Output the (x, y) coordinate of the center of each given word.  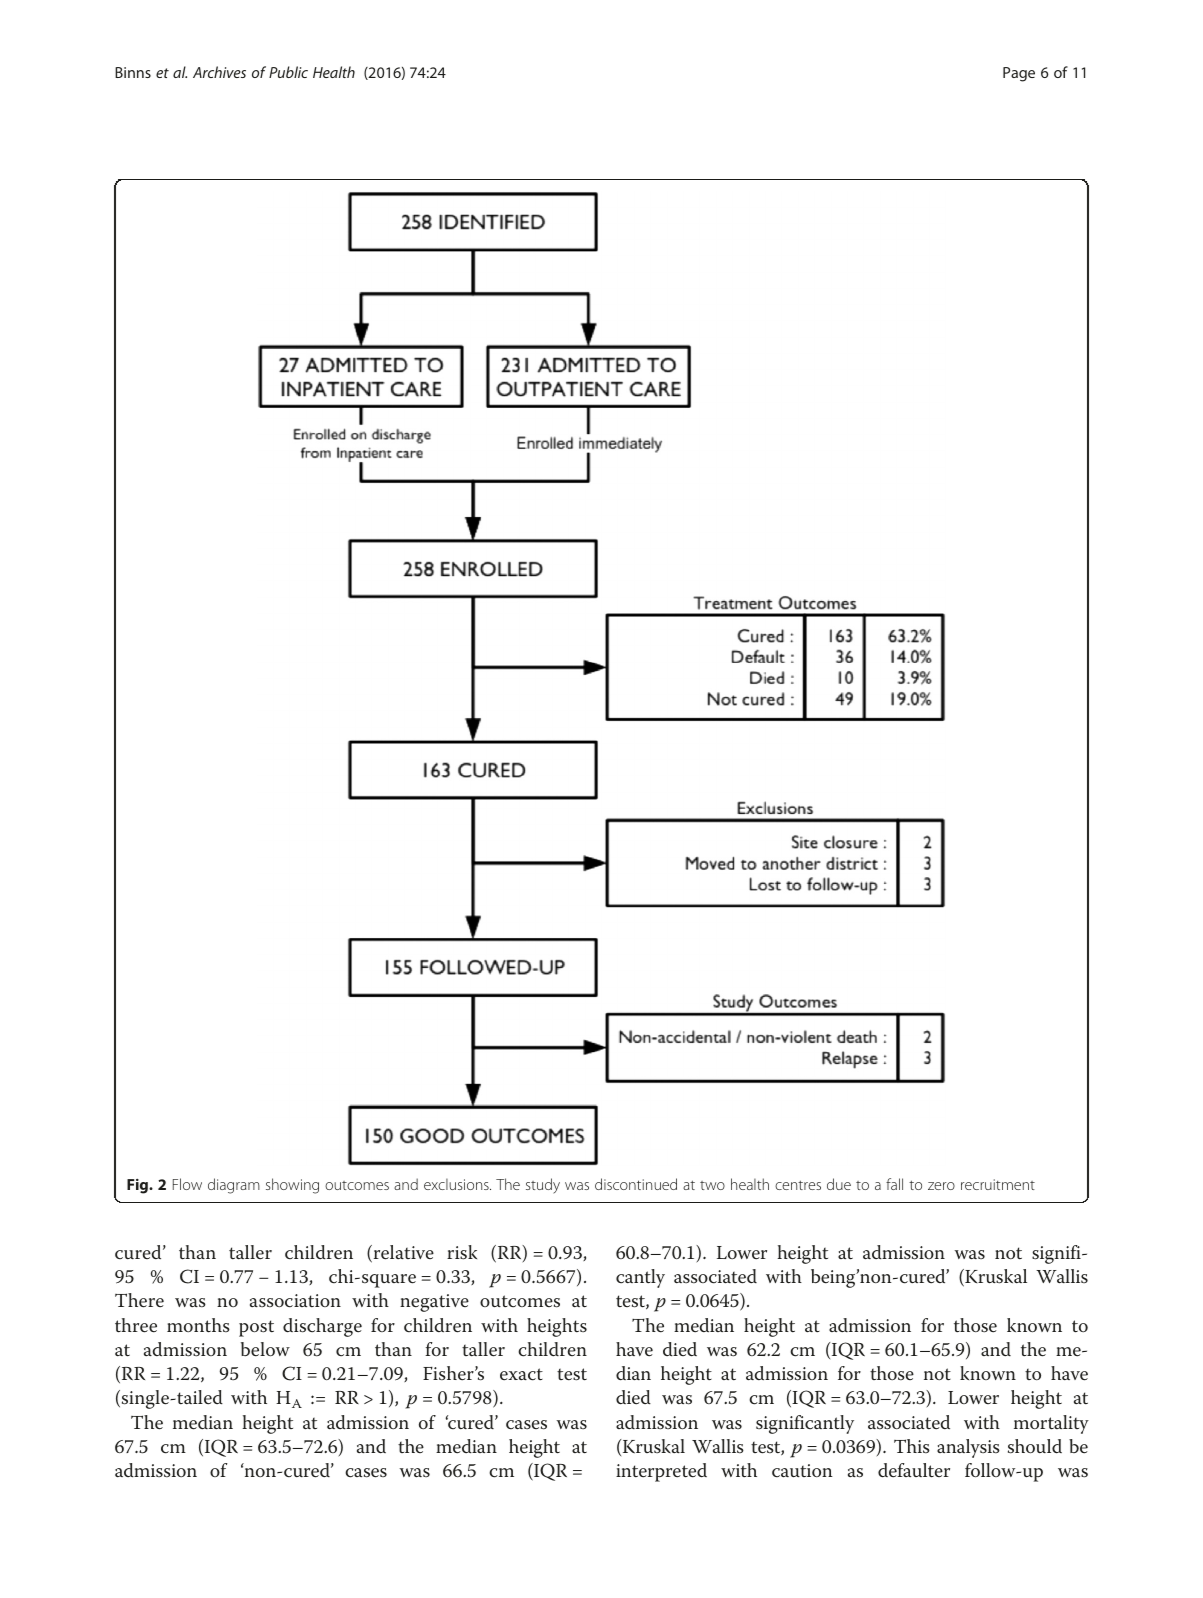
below (265, 1349)
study (543, 1186)
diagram (234, 1186)
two (712, 1185)
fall (894, 1184)
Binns (133, 72)
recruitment (998, 1184)
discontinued (636, 1184)
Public (288, 72)
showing (292, 1186)
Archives (219, 72)
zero (941, 1186)
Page (1019, 74)
